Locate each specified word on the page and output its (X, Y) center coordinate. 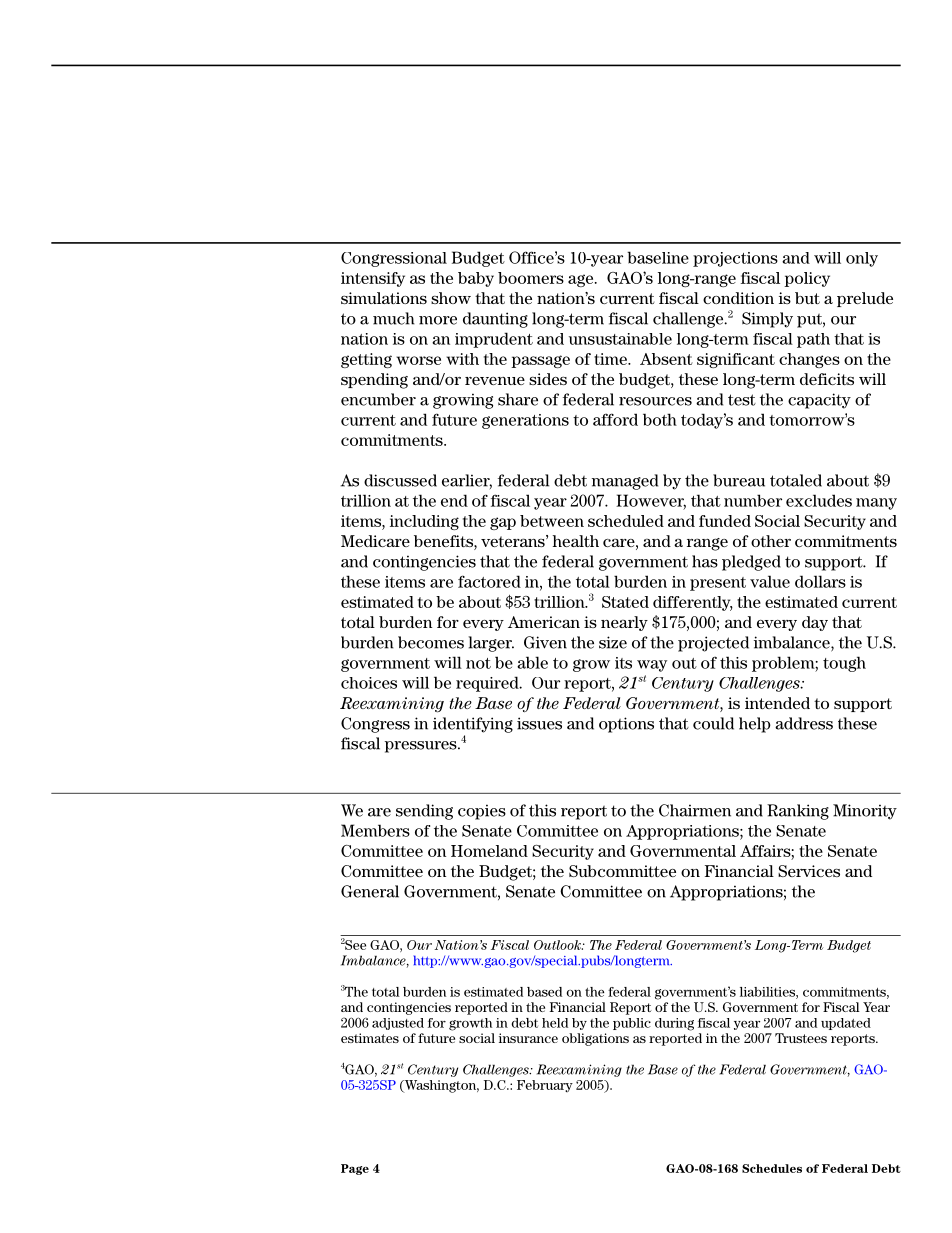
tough (844, 664)
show (451, 298)
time (611, 359)
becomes (431, 642)
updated (846, 1024)
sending (424, 812)
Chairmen (695, 810)
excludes (819, 500)
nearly (624, 623)
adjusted (398, 1024)
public (632, 1024)
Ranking (798, 812)
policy (807, 279)
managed (625, 482)
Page (355, 1169)
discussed (400, 480)
